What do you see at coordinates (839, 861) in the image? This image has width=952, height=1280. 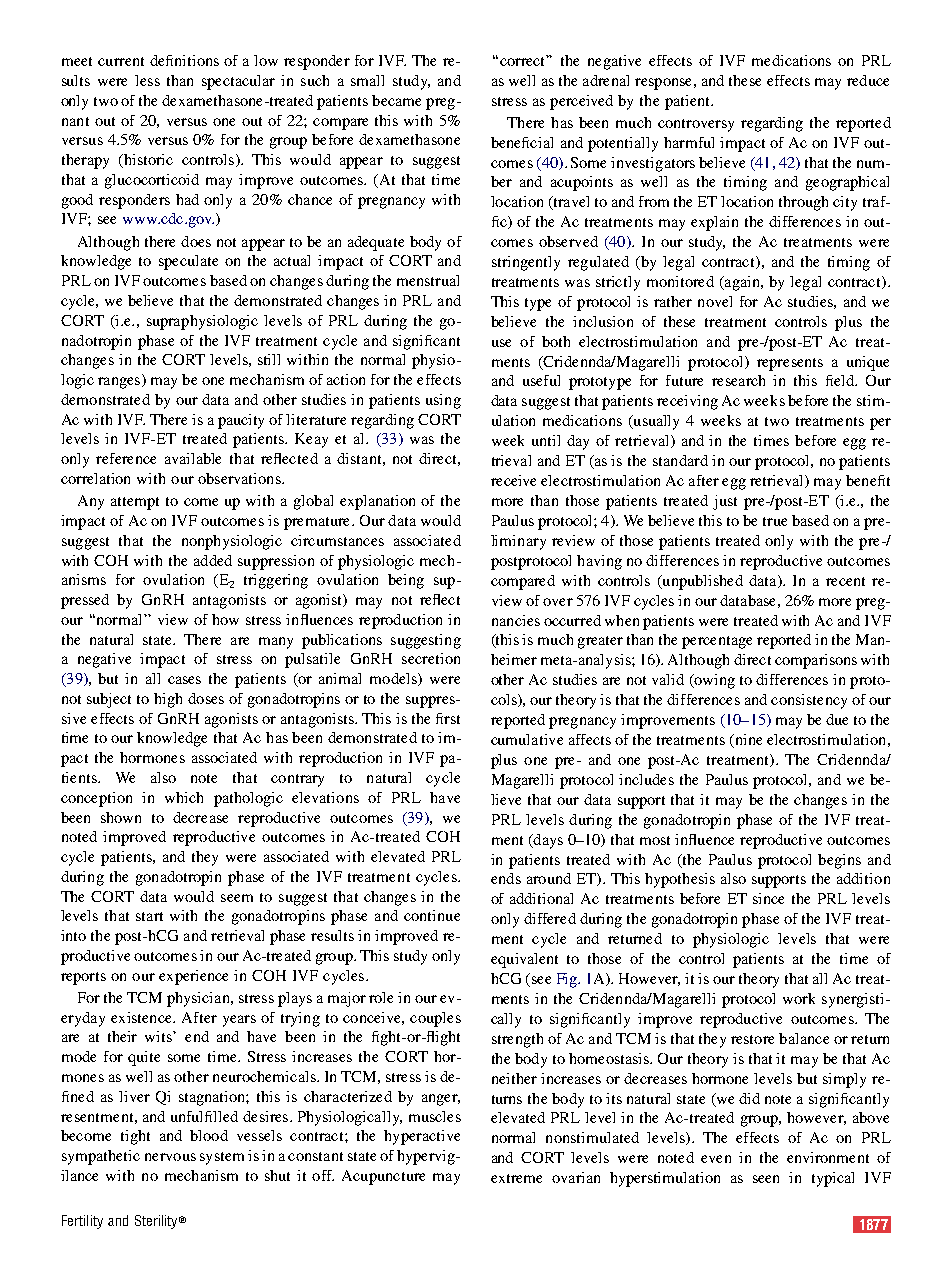 I see `begins` at bounding box center [839, 861].
